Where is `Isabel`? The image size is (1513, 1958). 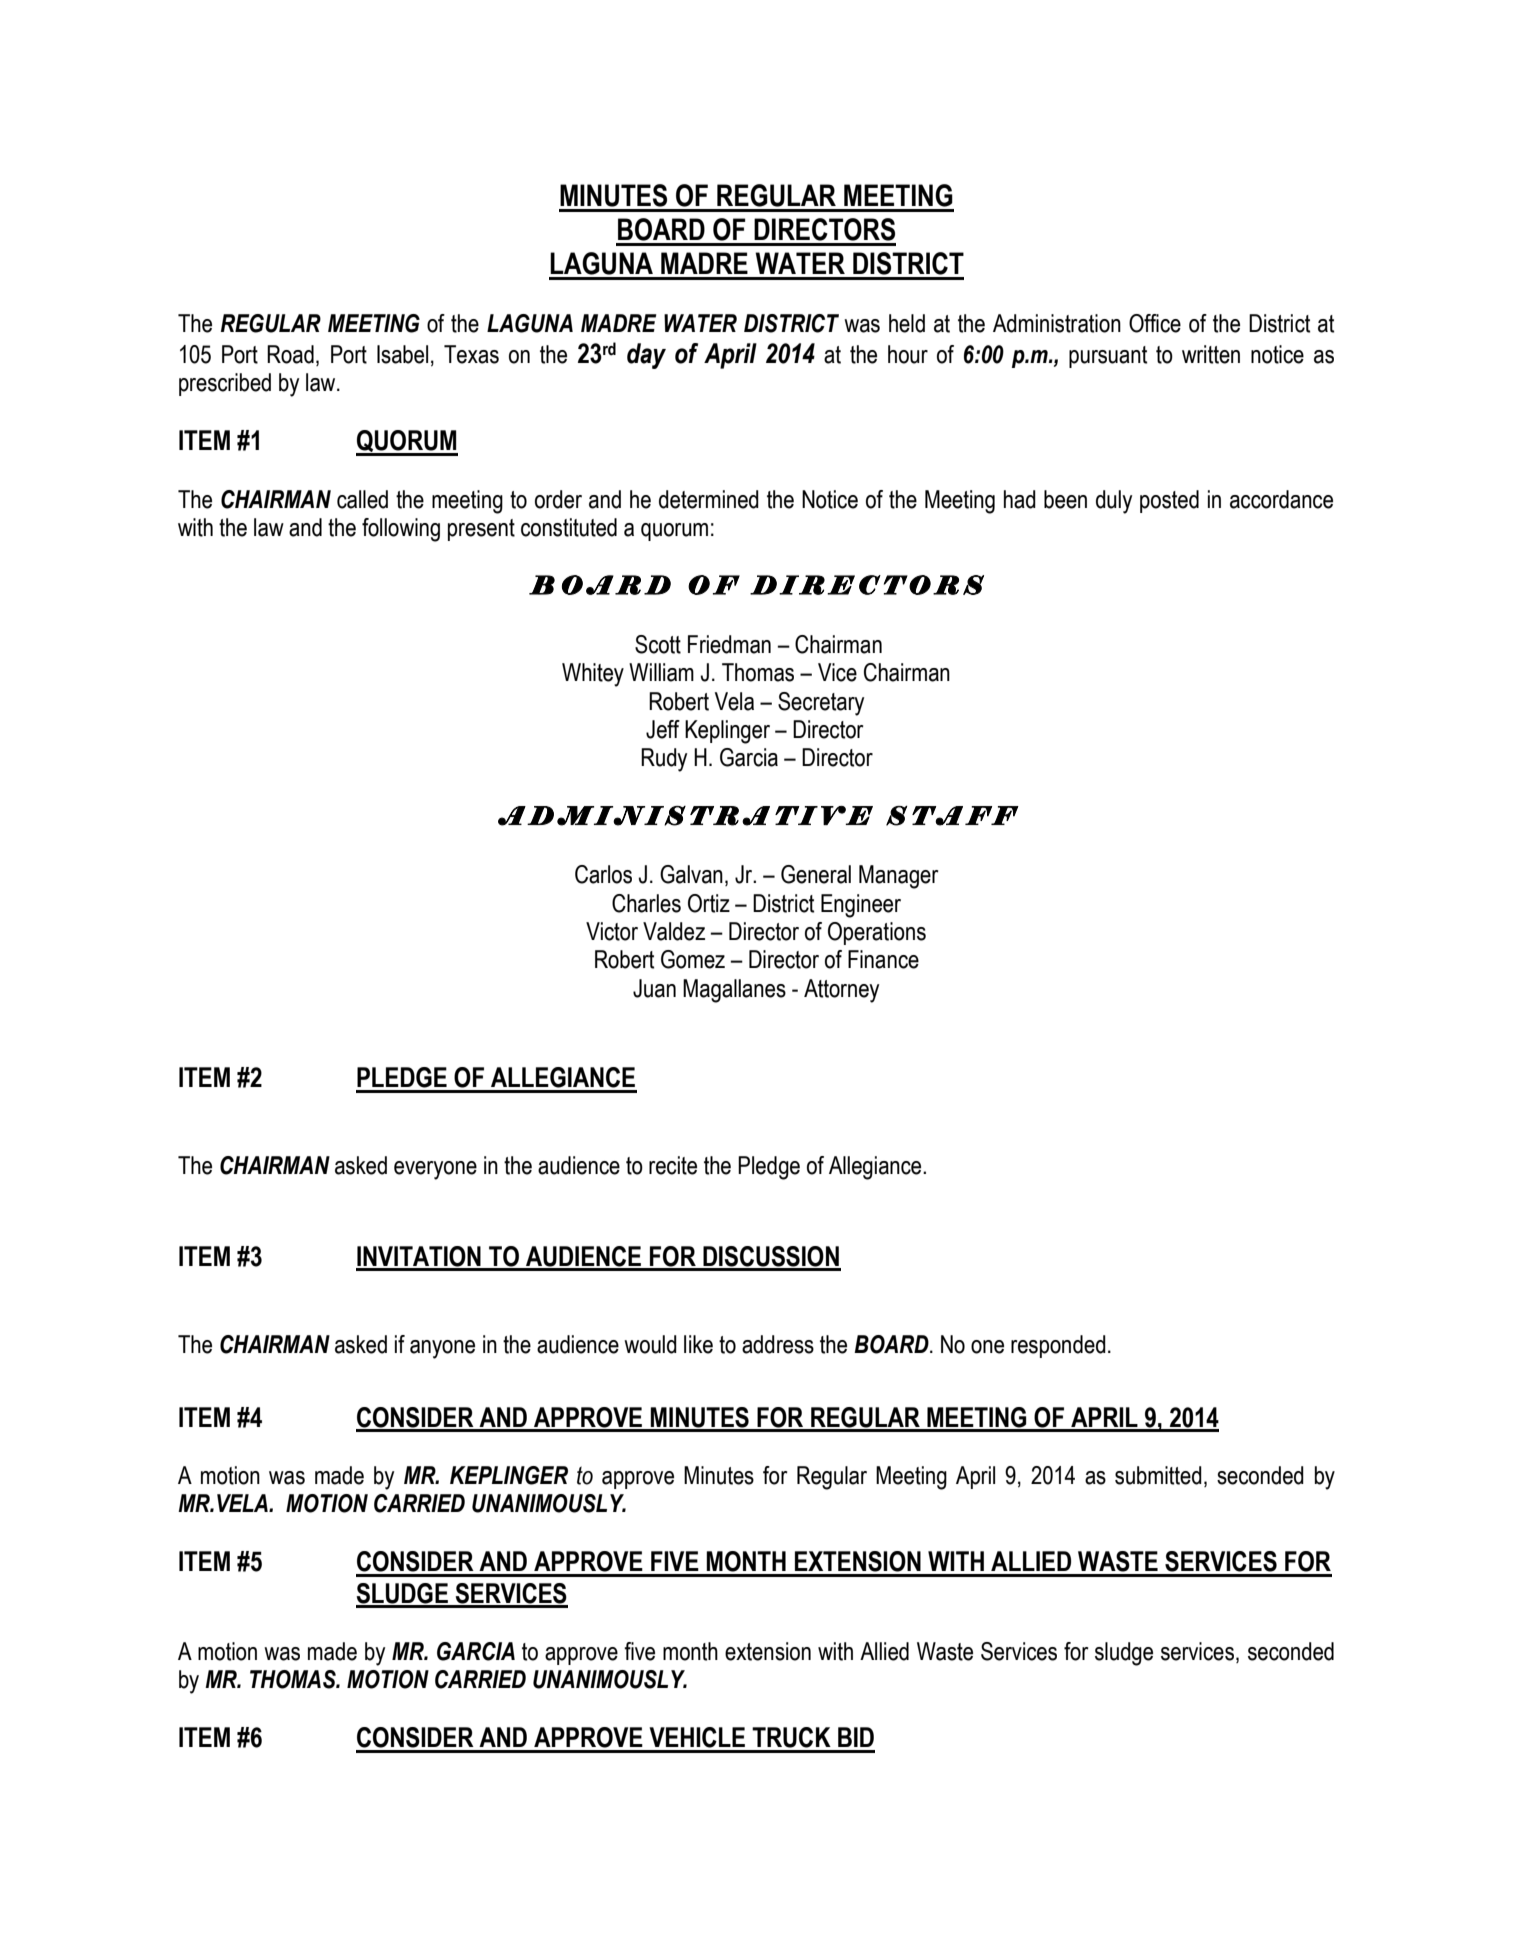
Isabel is located at coordinates (402, 354).
